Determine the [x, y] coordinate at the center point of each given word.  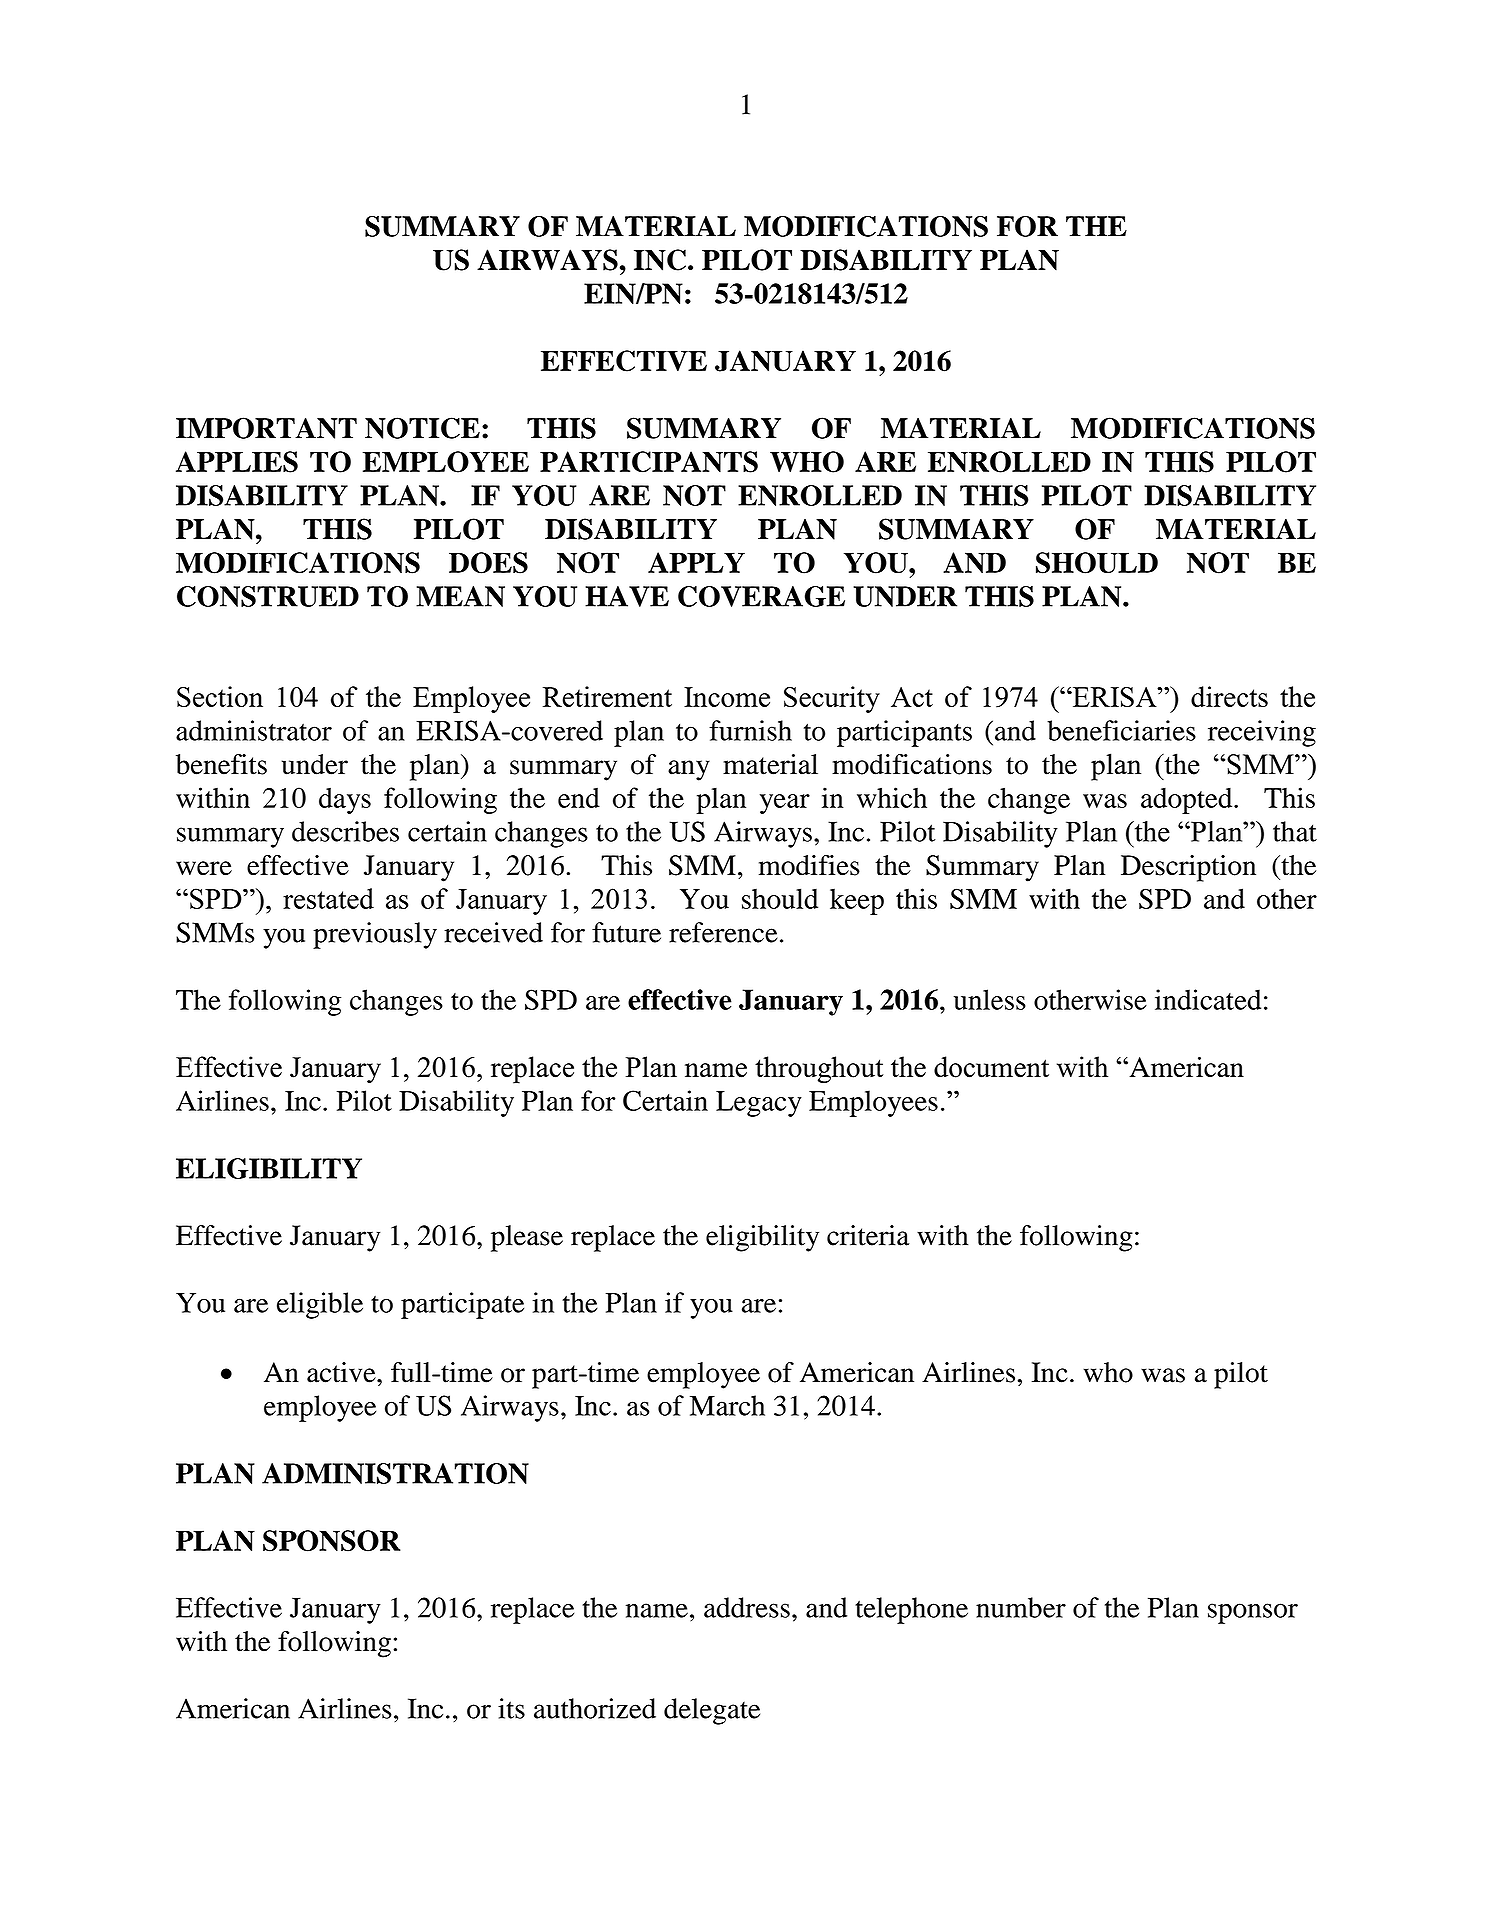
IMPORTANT [266, 428]
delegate [712, 1711]
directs [1229, 696]
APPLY [696, 562]
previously [375, 935]
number [1021, 1607]
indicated [1208, 999]
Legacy [759, 1104]
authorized [595, 1708]
